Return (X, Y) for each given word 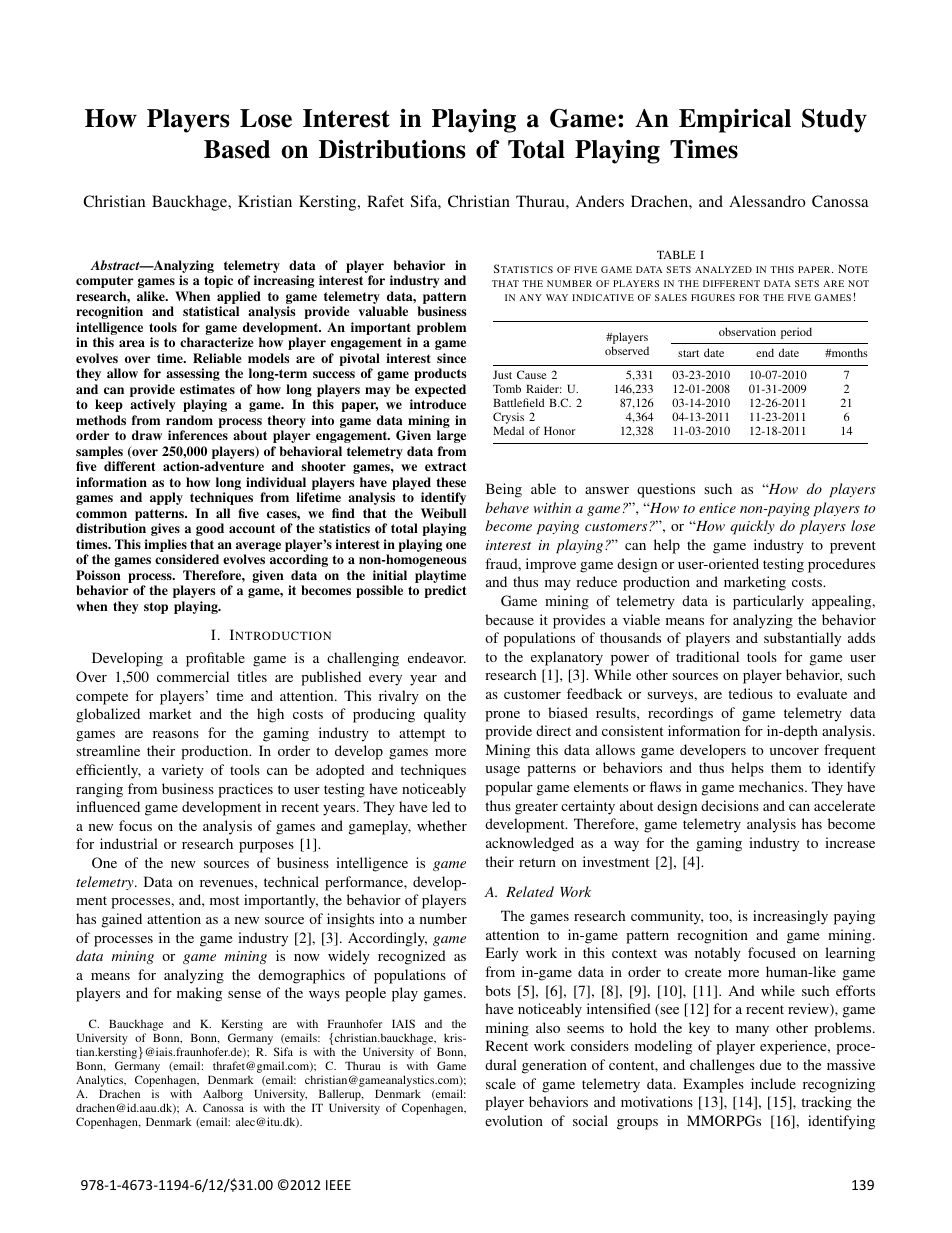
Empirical (735, 121)
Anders (600, 201)
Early (502, 954)
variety (183, 771)
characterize (216, 342)
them (786, 767)
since (451, 358)
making (199, 994)
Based (237, 149)
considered (187, 559)
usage (502, 771)
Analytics (101, 1082)
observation (747, 331)
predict (445, 591)
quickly (752, 527)
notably (718, 954)
